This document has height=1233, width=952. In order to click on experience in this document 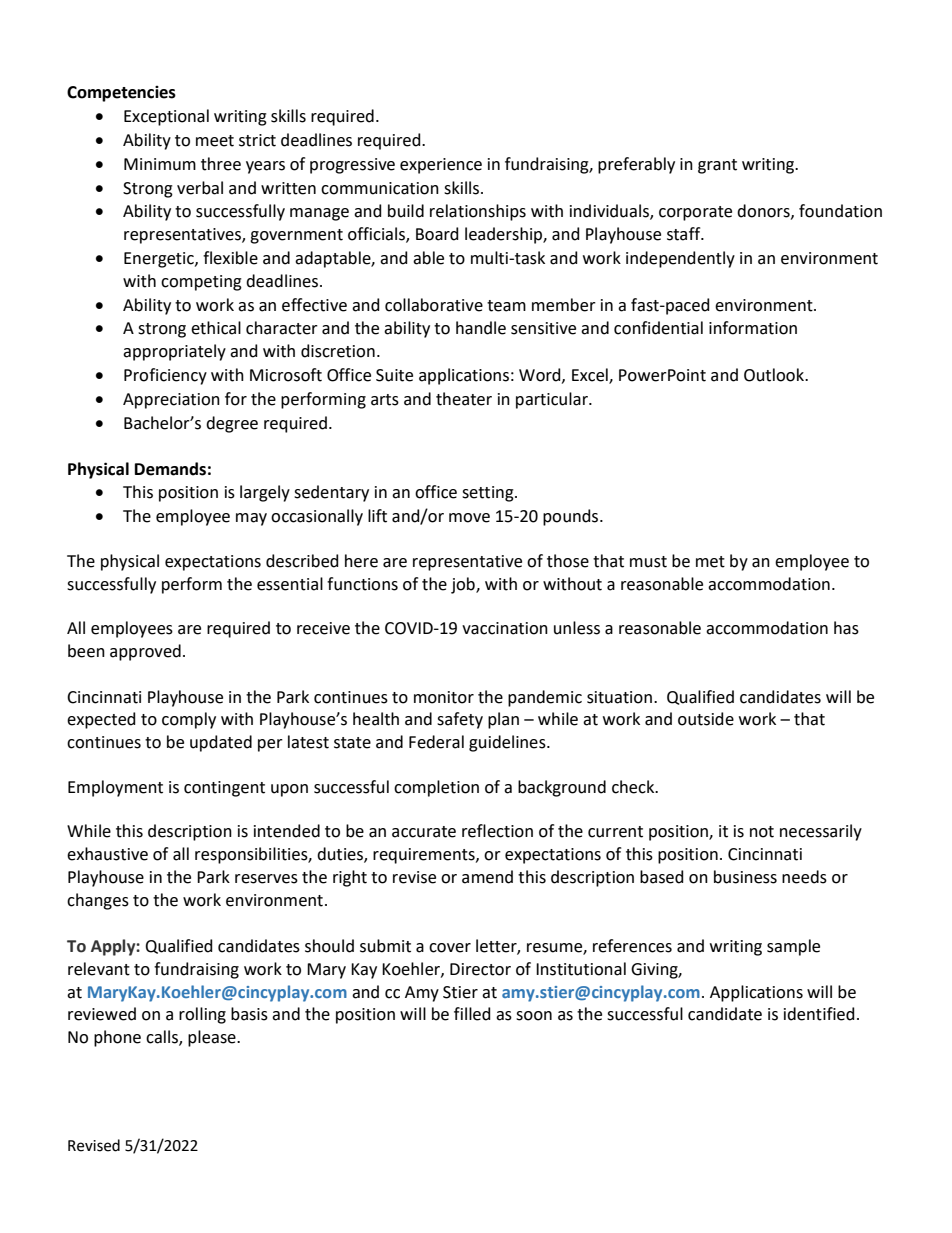, I will do `click(441, 166)`.
